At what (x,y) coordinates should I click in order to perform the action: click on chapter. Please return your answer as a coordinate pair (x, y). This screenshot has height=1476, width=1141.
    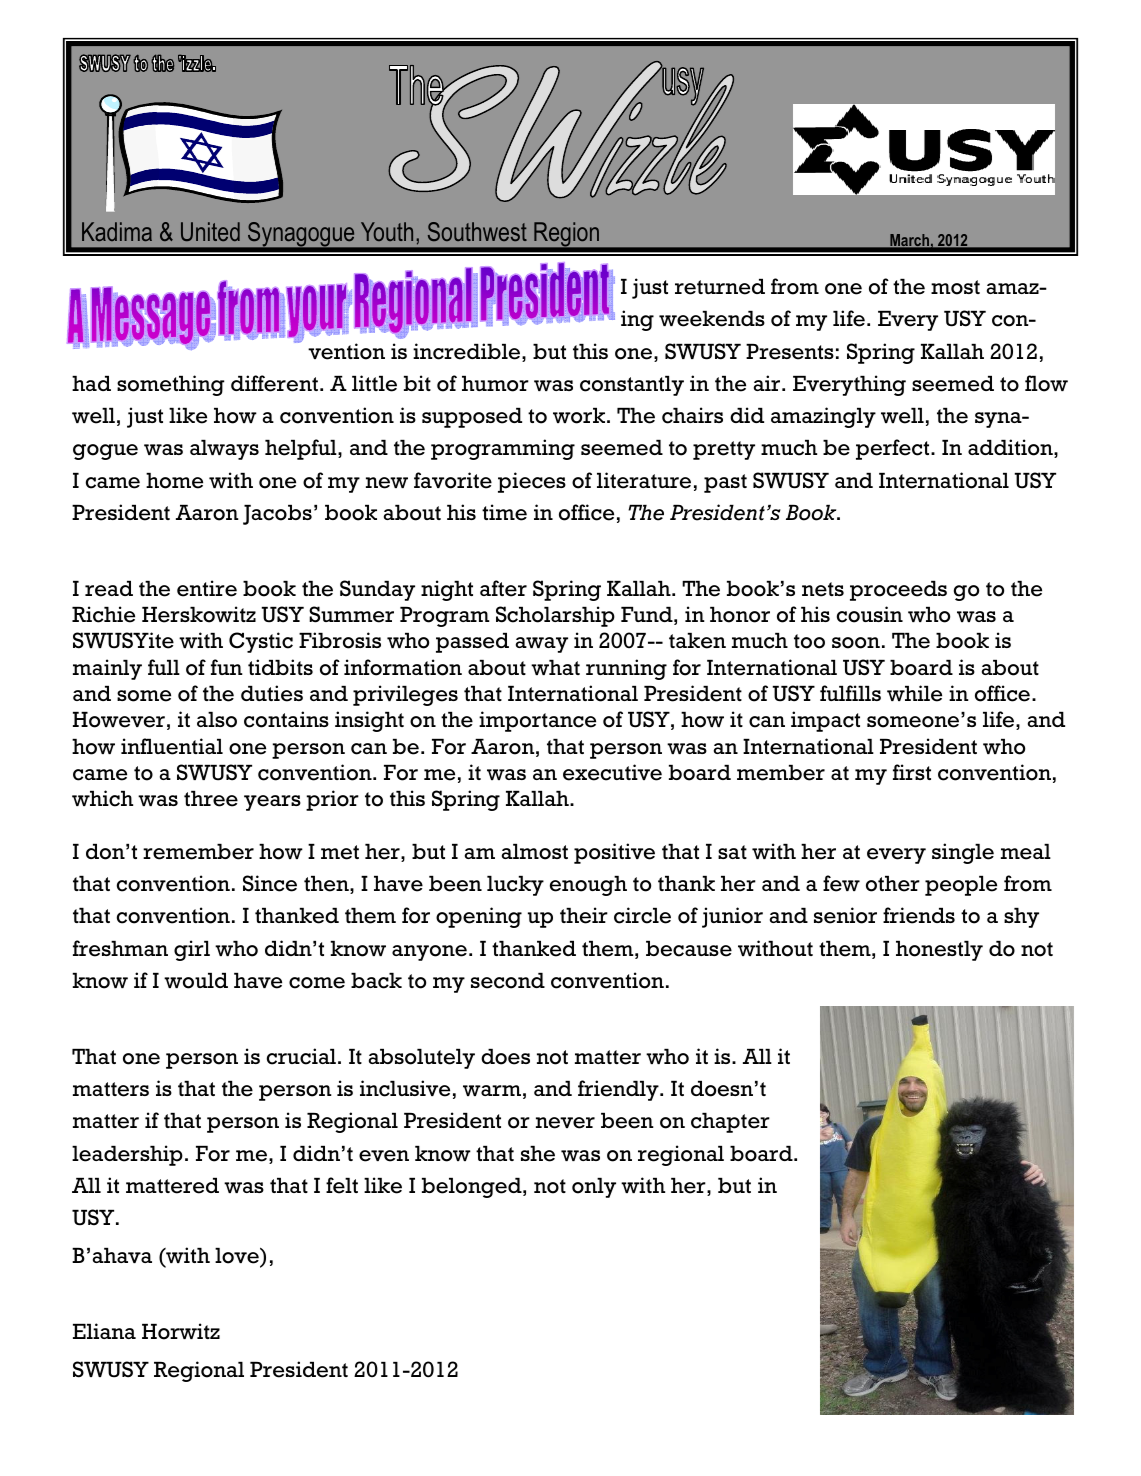
    Looking at the image, I should click on (730, 1123).
